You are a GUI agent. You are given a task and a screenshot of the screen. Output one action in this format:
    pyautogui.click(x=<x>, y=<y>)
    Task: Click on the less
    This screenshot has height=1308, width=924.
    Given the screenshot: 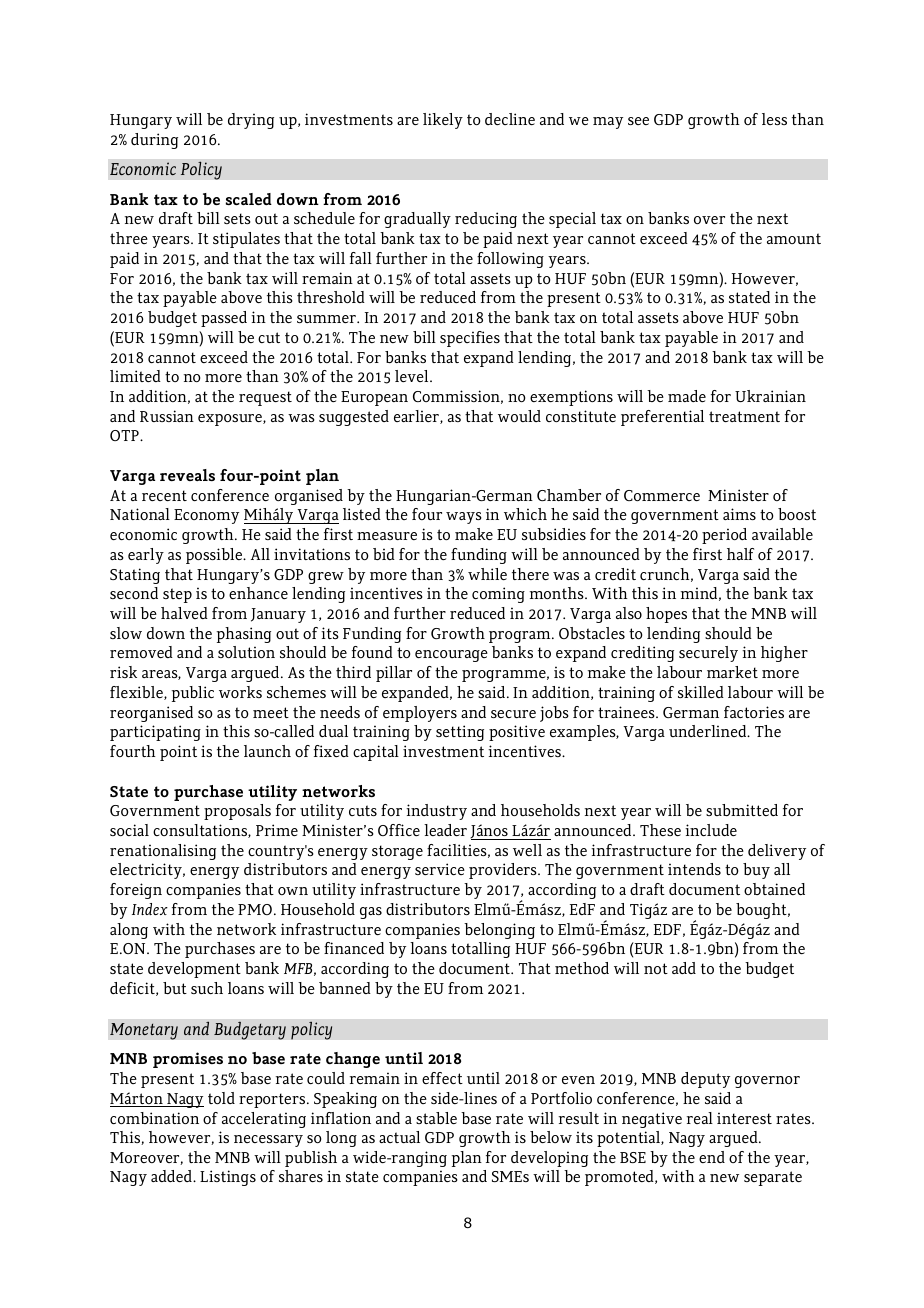 What is the action you would take?
    pyautogui.click(x=774, y=119)
